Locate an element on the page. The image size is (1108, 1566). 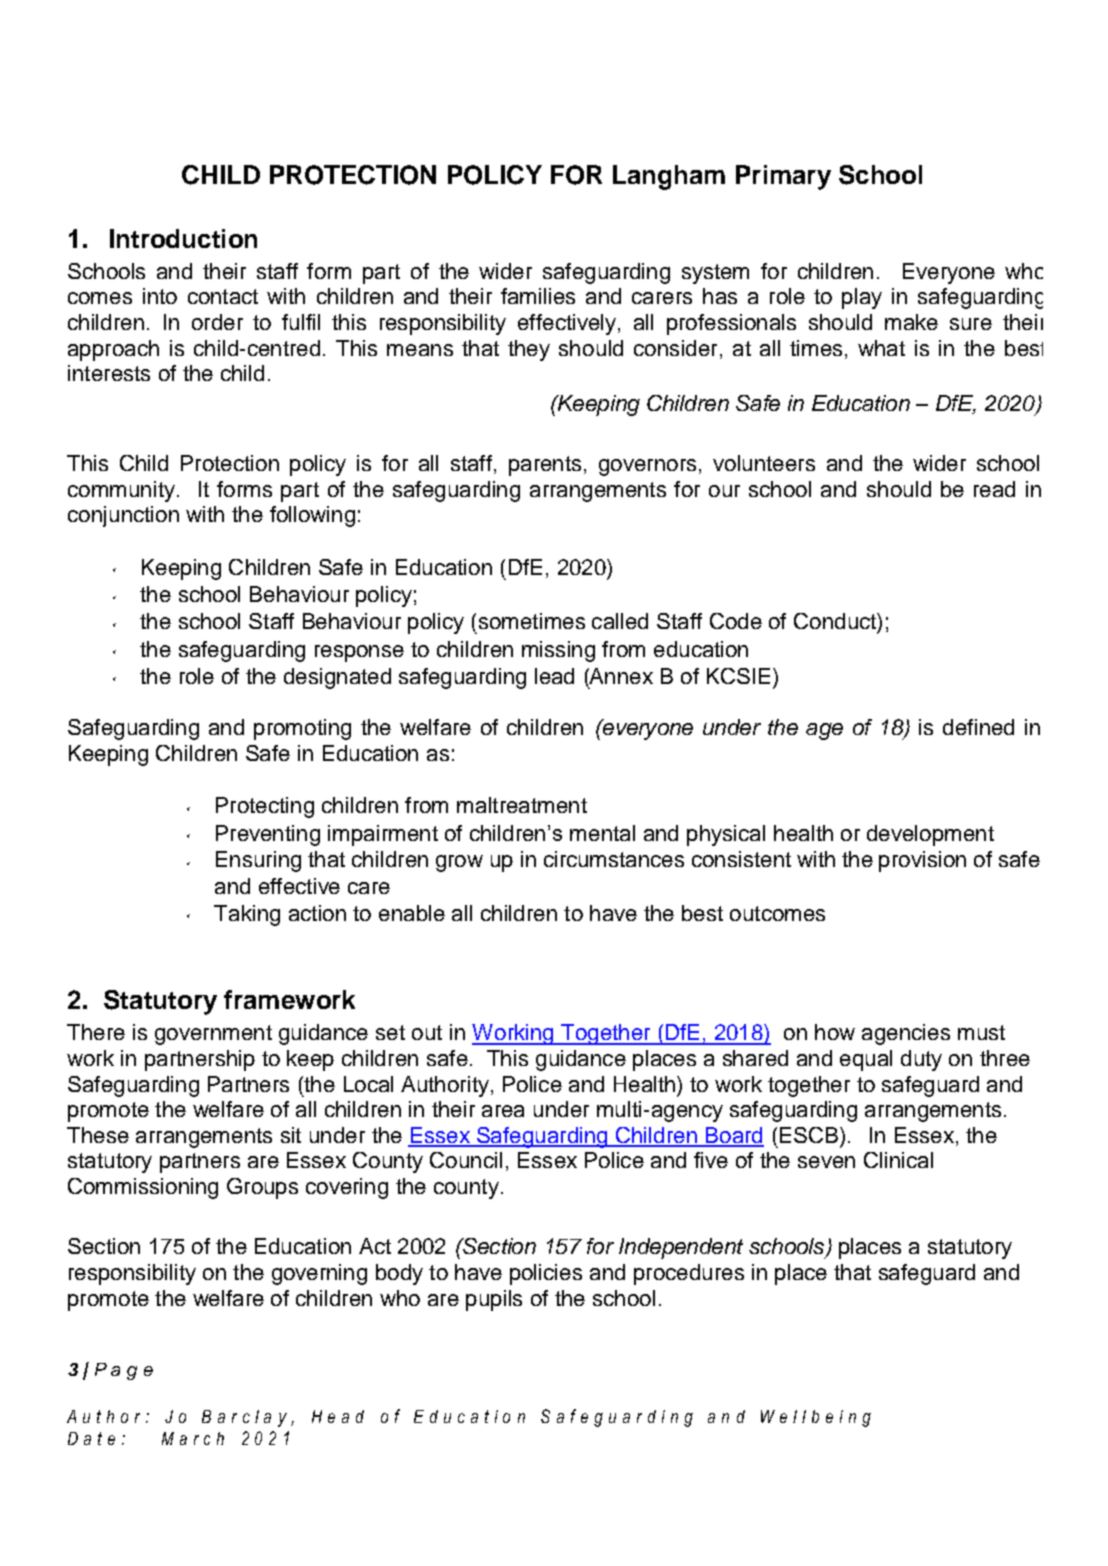
missing is located at coordinates (558, 651).
